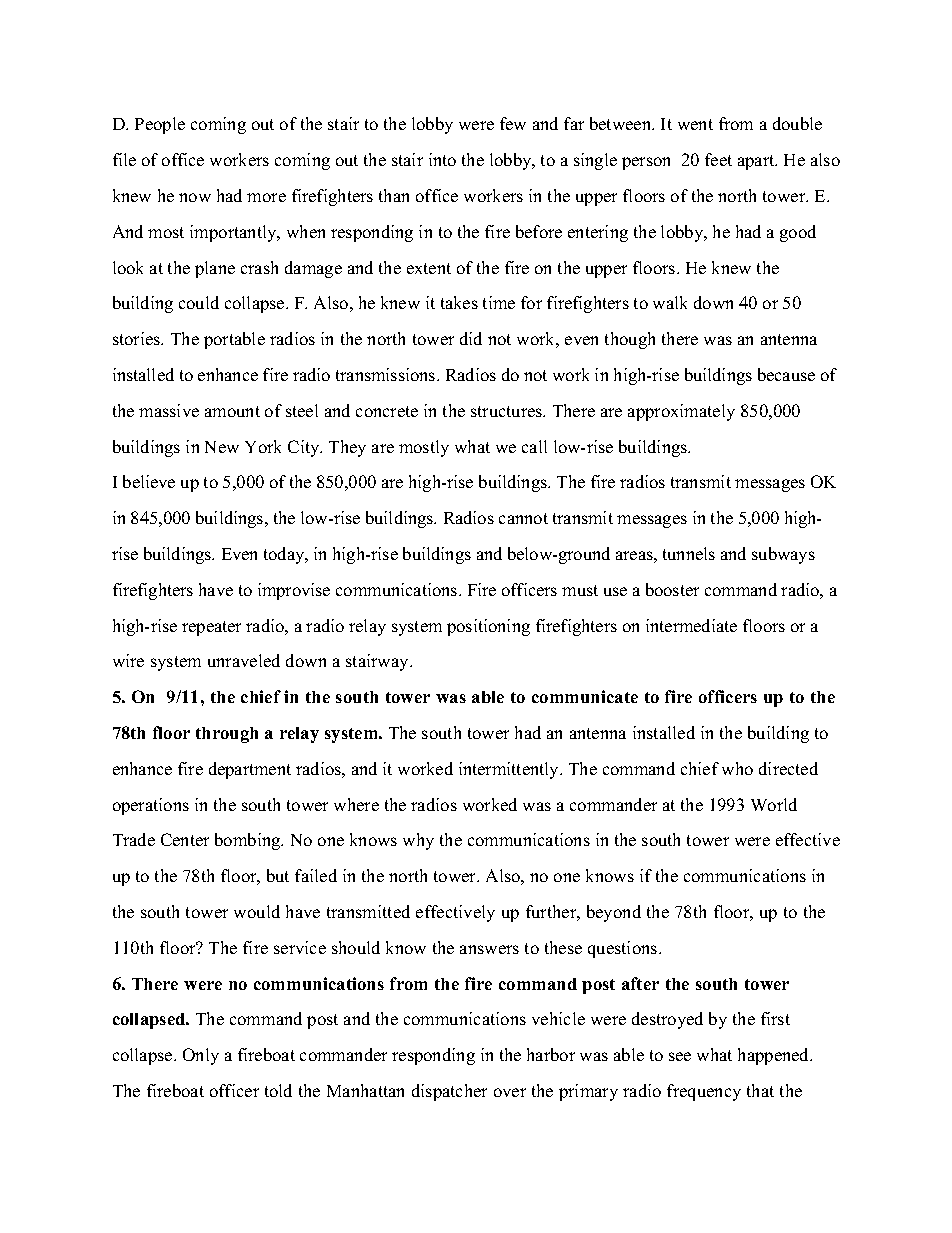  I want to click on through, so click(227, 735).
